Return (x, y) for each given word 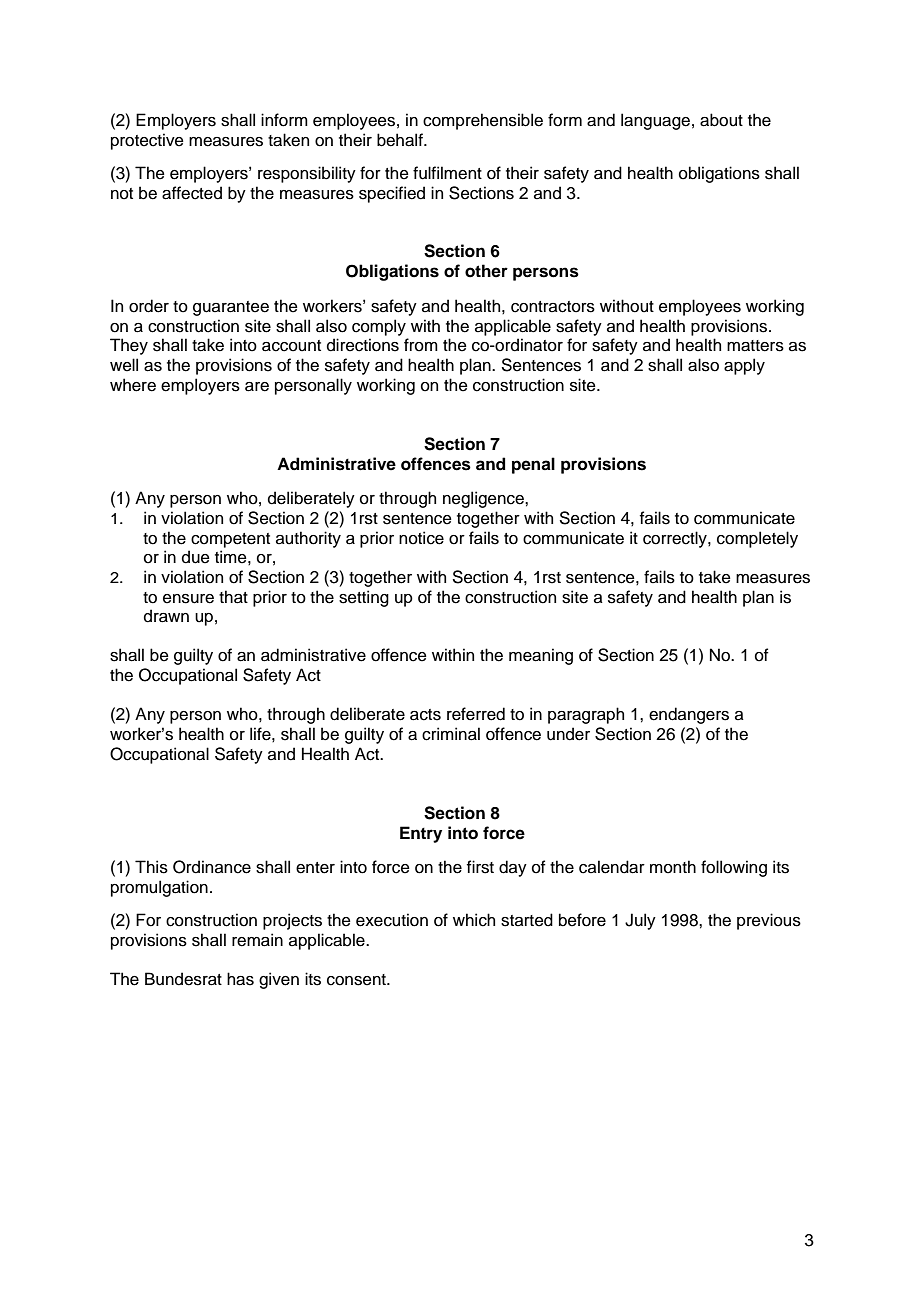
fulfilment (447, 173)
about (721, 120)
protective (147, 141)
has (240, 979)
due (196, 557)
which (474, 920)
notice (421, 538)
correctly (676, 539)
